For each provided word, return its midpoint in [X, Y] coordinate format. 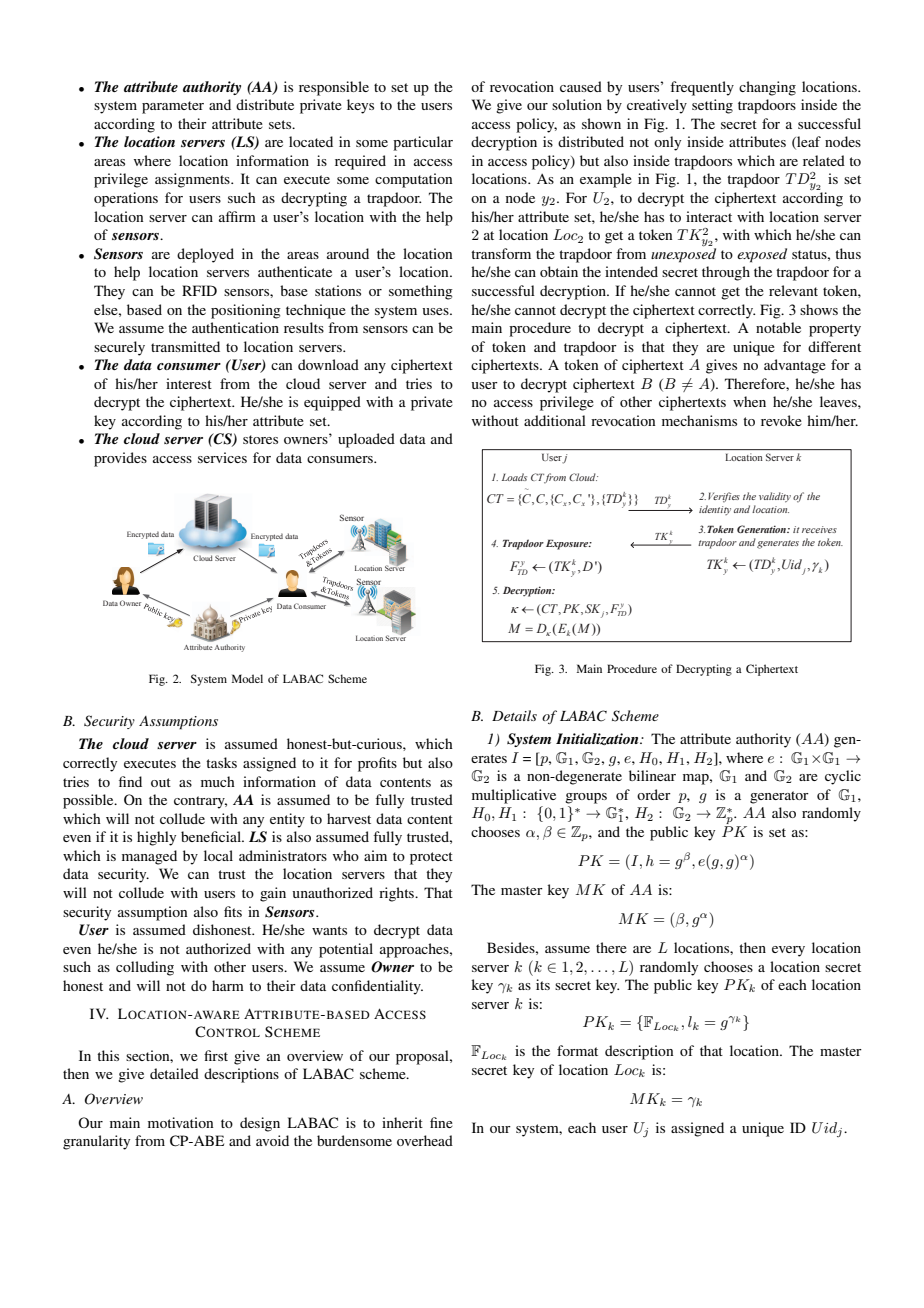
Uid [792, 564]
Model [247, 678]
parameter [173, 107]
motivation [180, 1122]
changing [767, 88]
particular [423, 143]
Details [514, 715]
